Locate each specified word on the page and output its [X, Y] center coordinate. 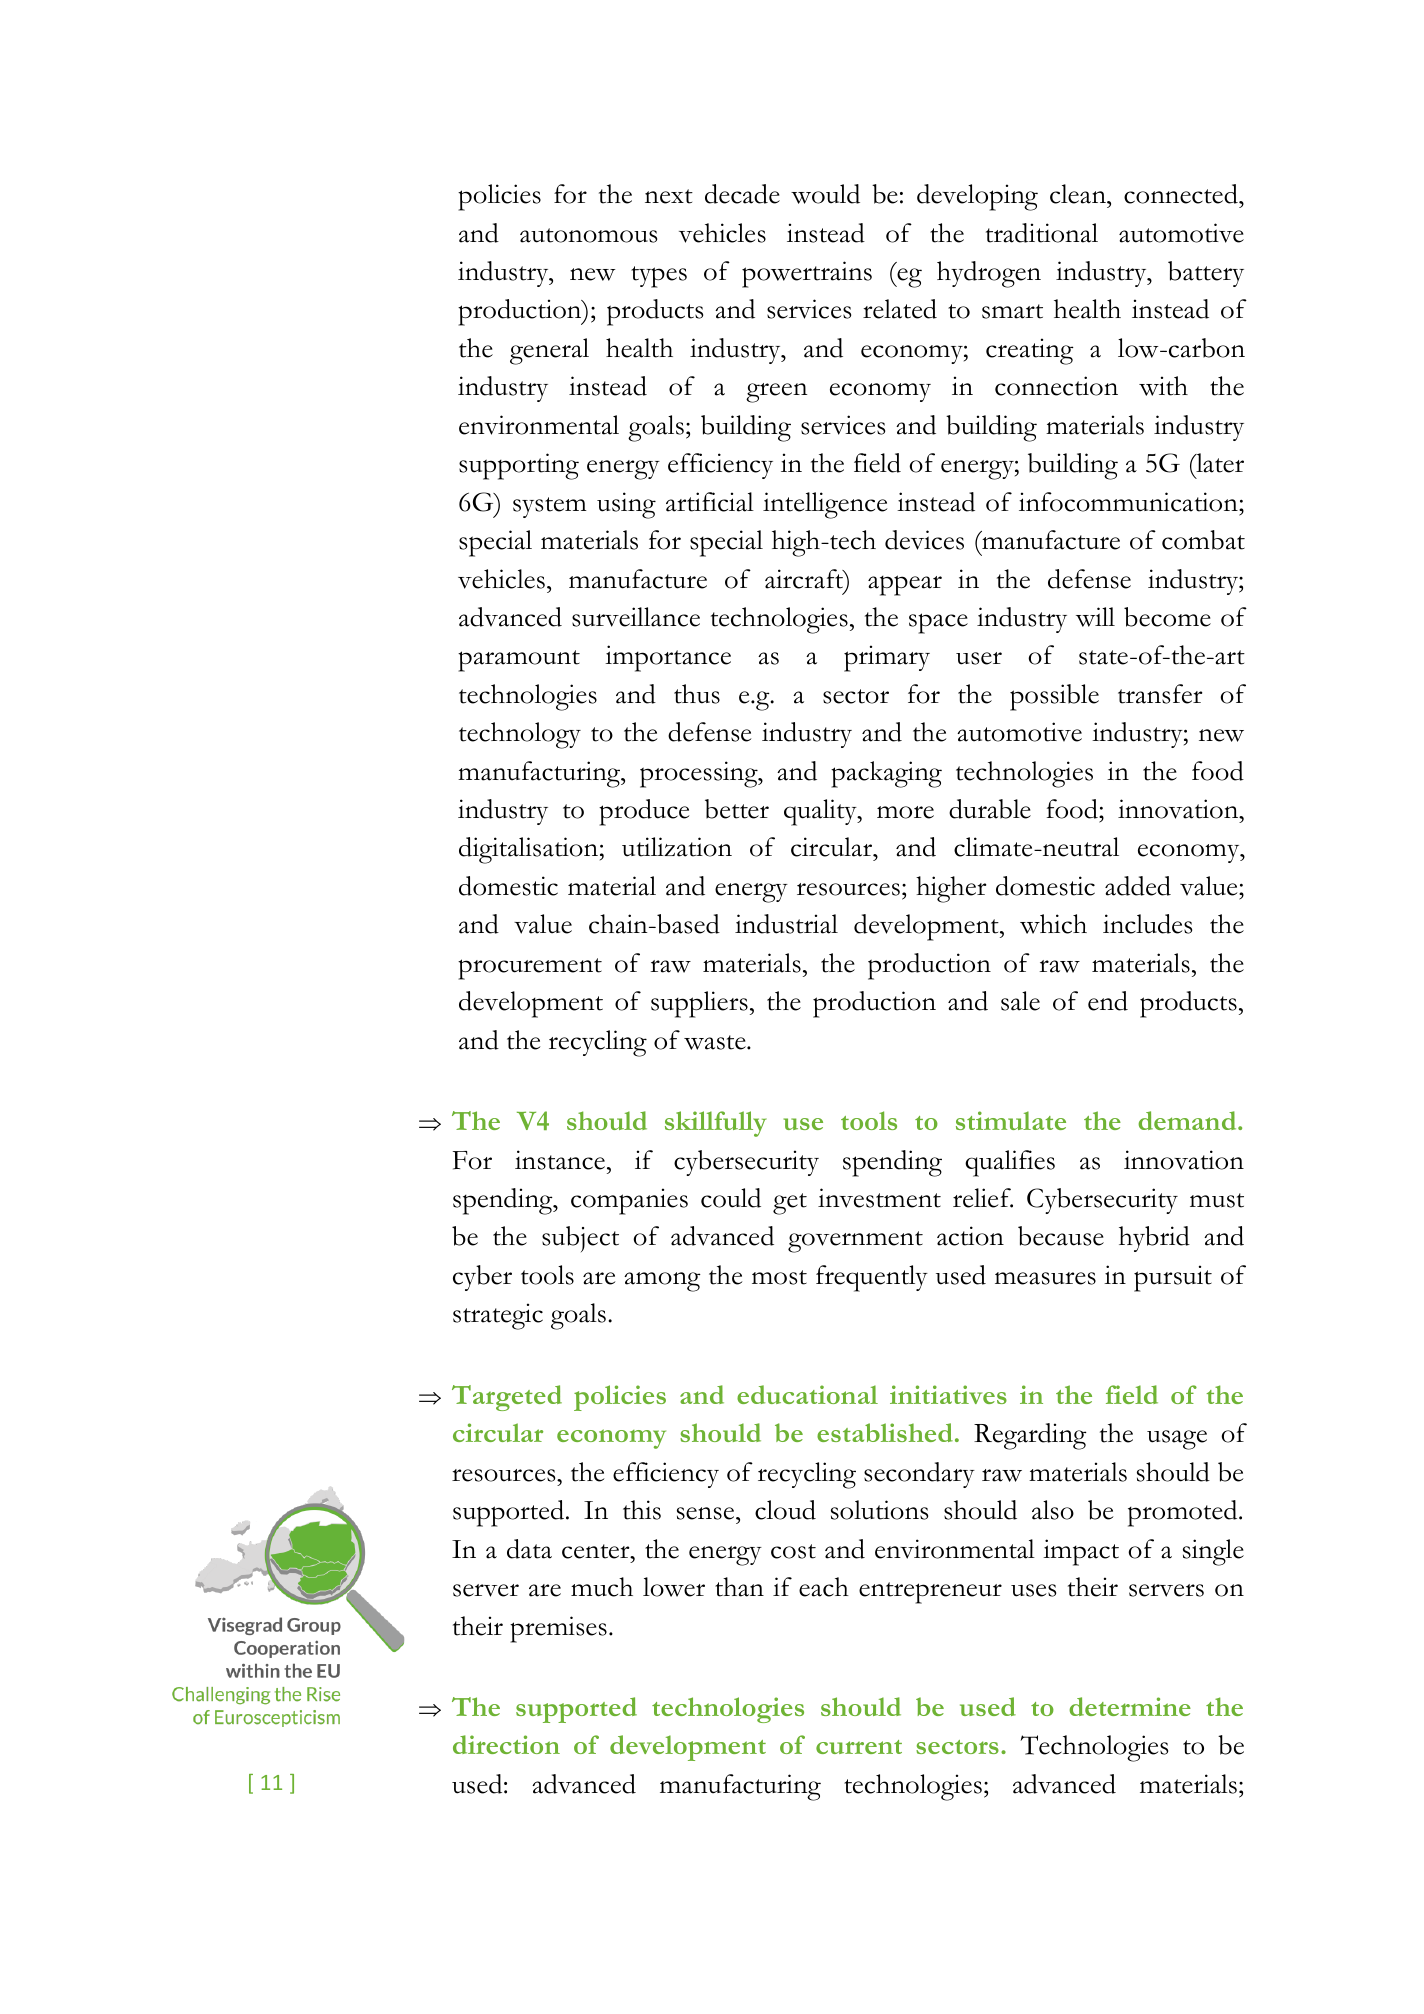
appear [905, 585]
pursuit [1173, 1278]
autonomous [588, 235]
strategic [498, 1316]
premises [558, 1629]
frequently [872, 1278]
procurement [530, 969]
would [825, 194]
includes [1147, 924]
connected [1182, 194]
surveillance [636, 617]
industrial [786, 924]
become [1167, 617]
